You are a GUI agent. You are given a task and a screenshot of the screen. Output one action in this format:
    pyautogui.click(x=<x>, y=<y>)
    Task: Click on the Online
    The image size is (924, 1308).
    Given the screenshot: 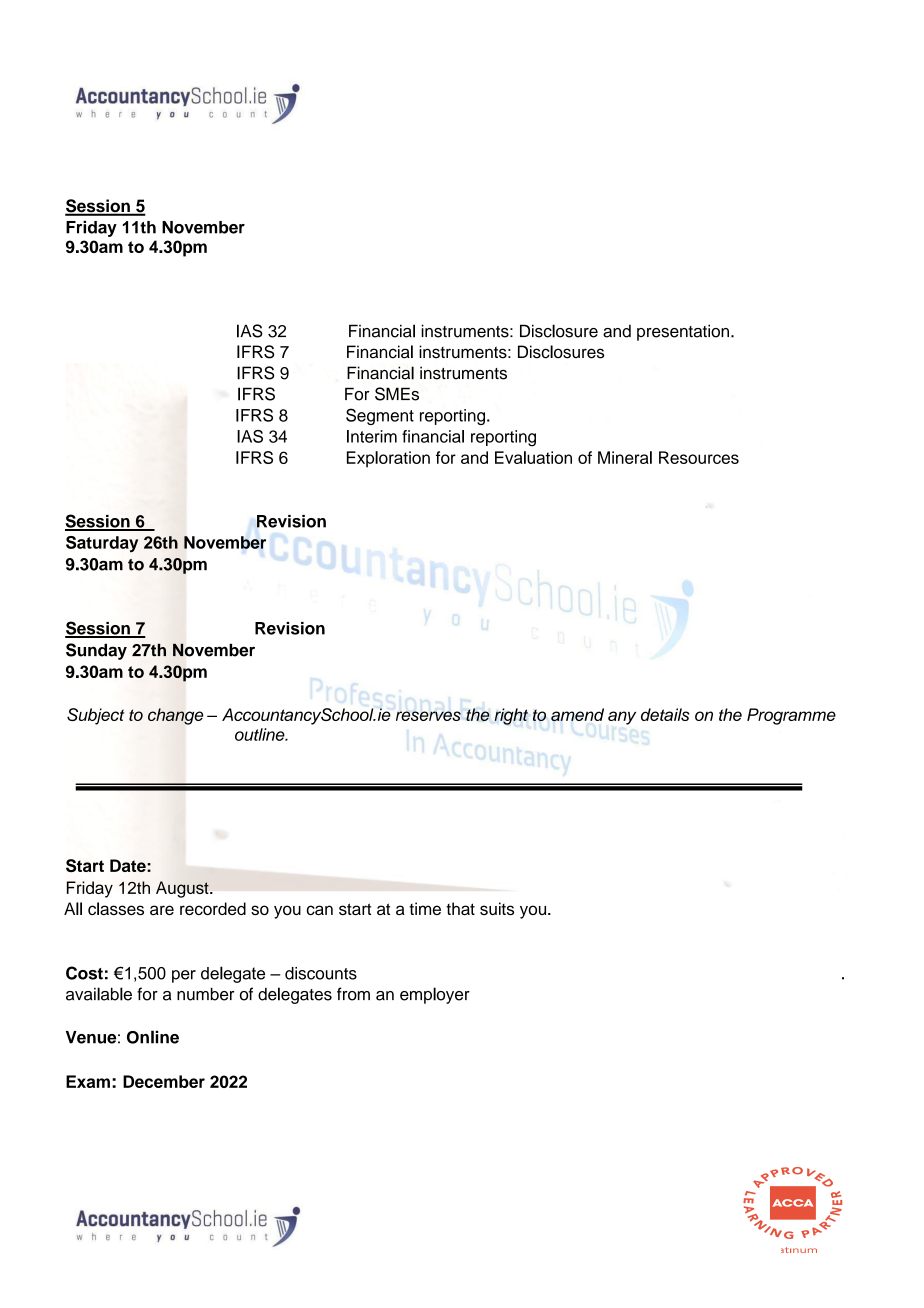 What is the action you would take?
    pyautogui.click(x=153, y=1037)
